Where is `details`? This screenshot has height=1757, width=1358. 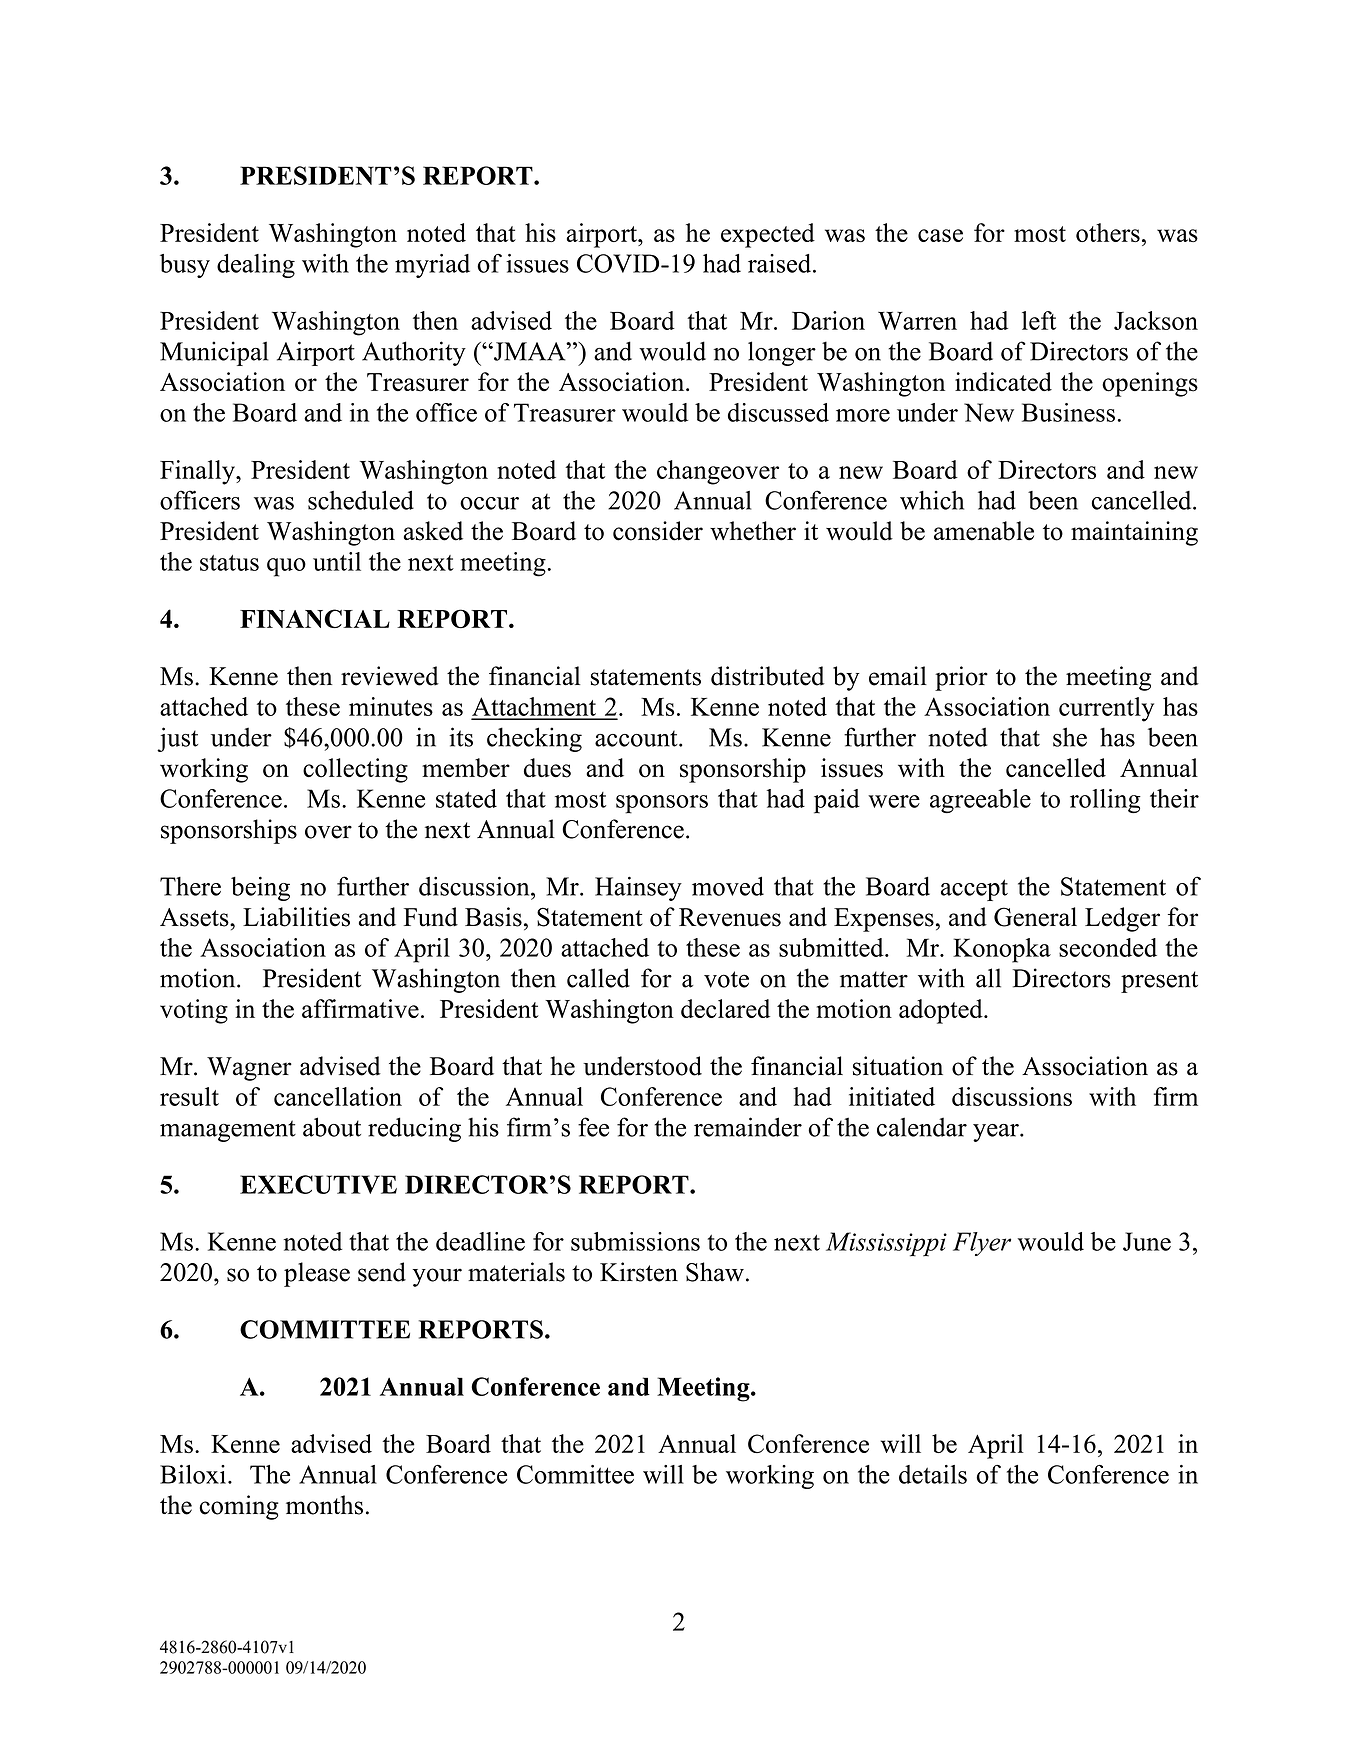
details is located at coordinates (933, 1474).
